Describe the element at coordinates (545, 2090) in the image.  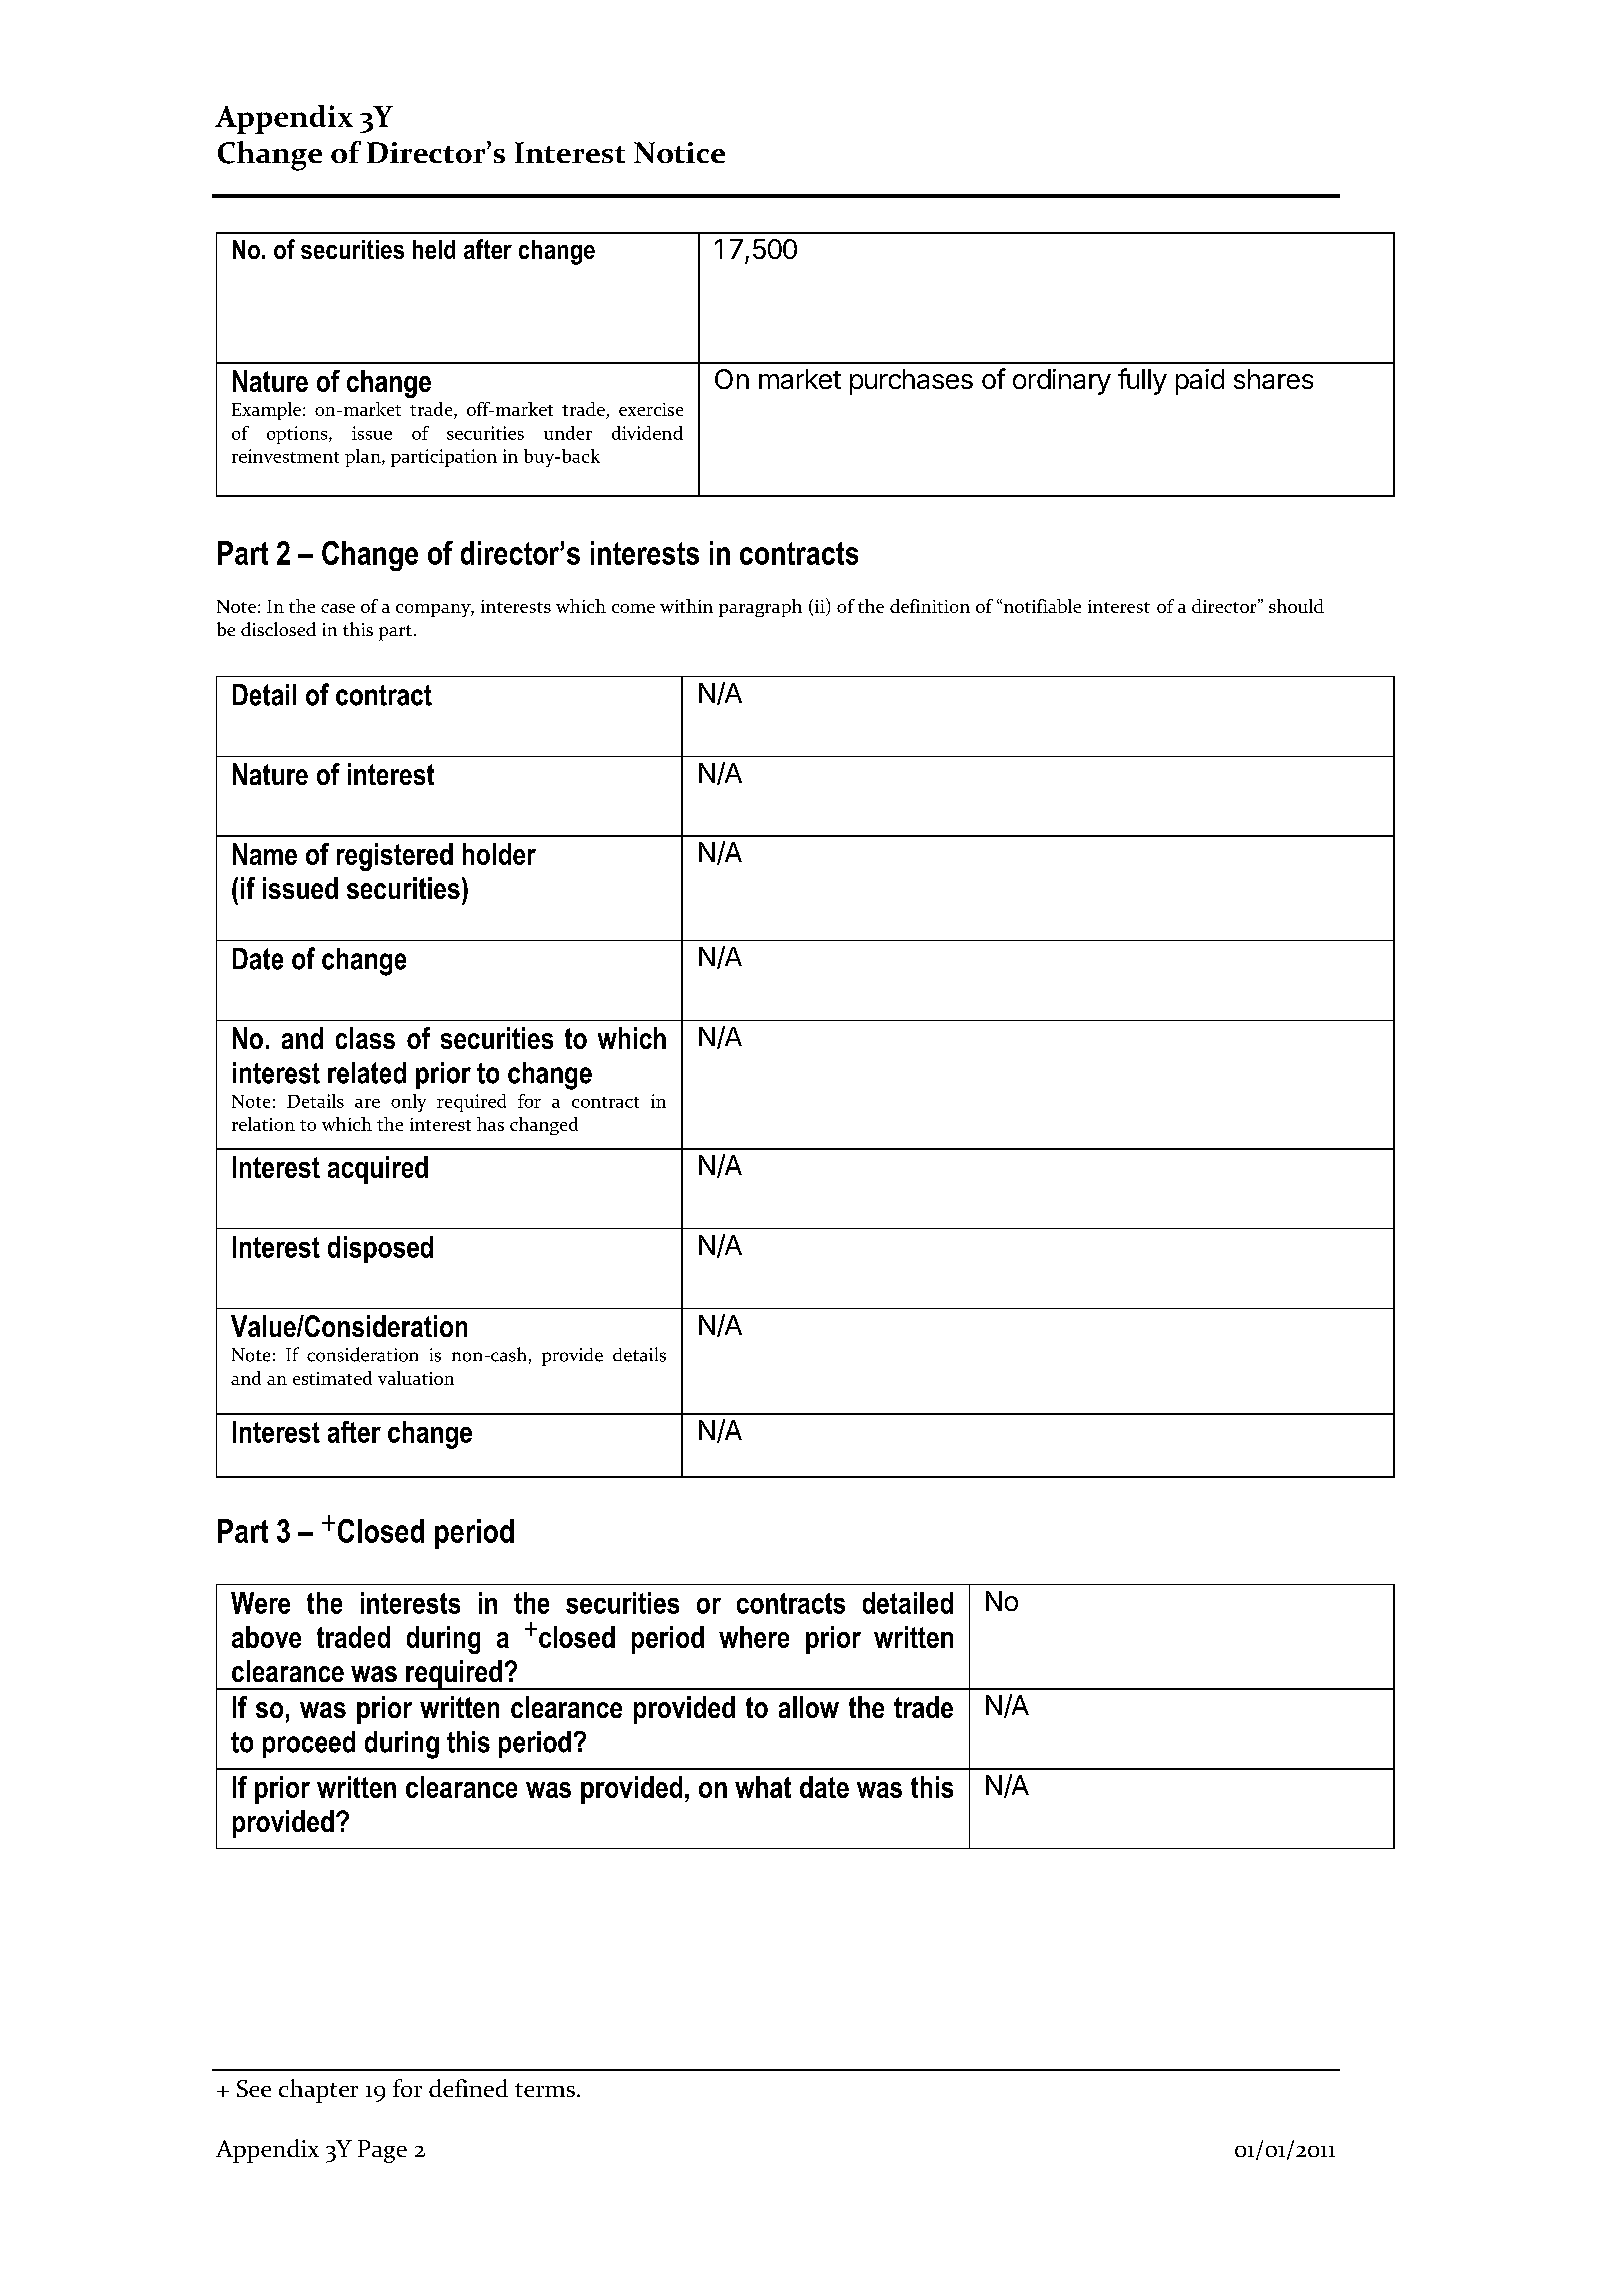
I see `terms` at that location.
